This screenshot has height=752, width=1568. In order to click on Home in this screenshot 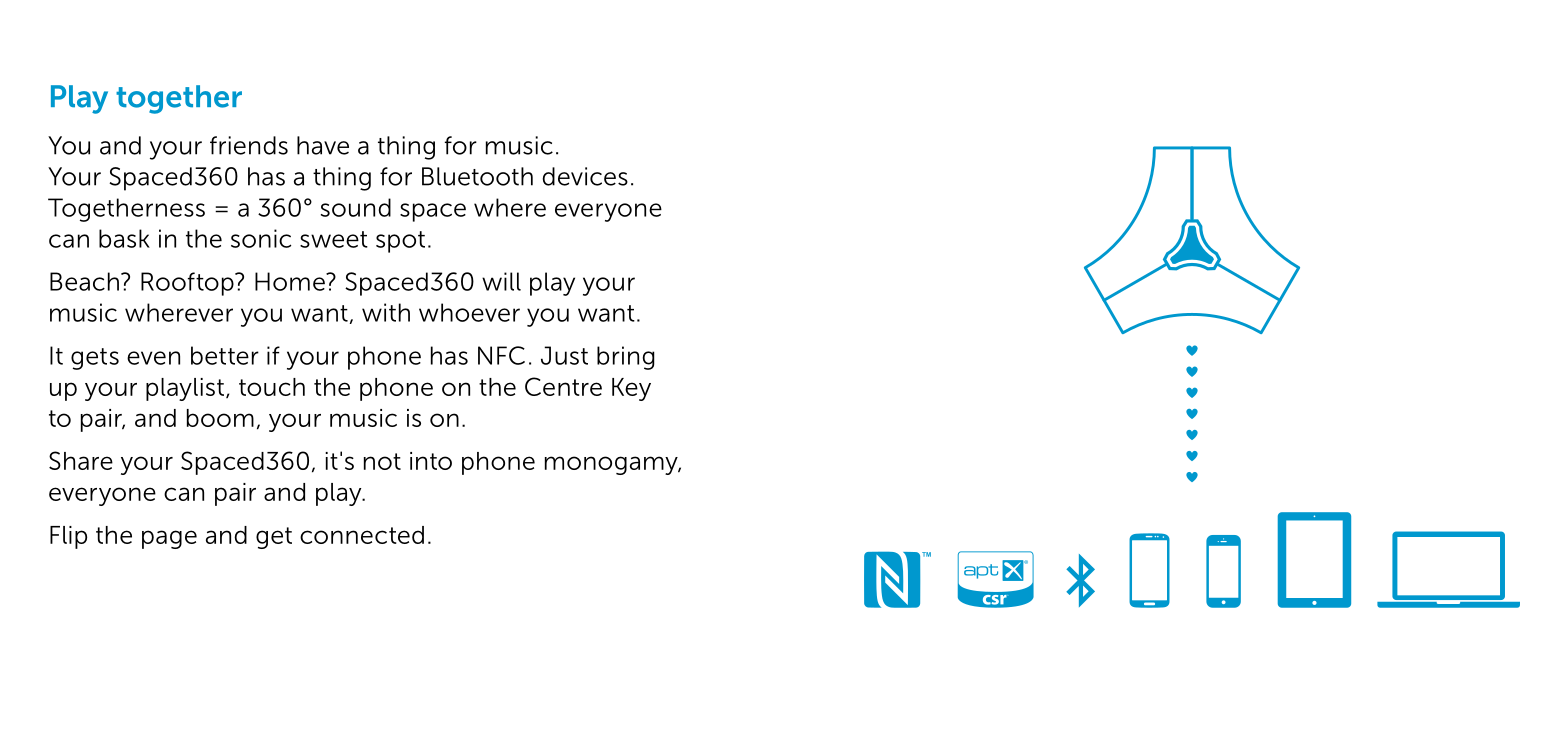, I will do `click(291, 281)`.
